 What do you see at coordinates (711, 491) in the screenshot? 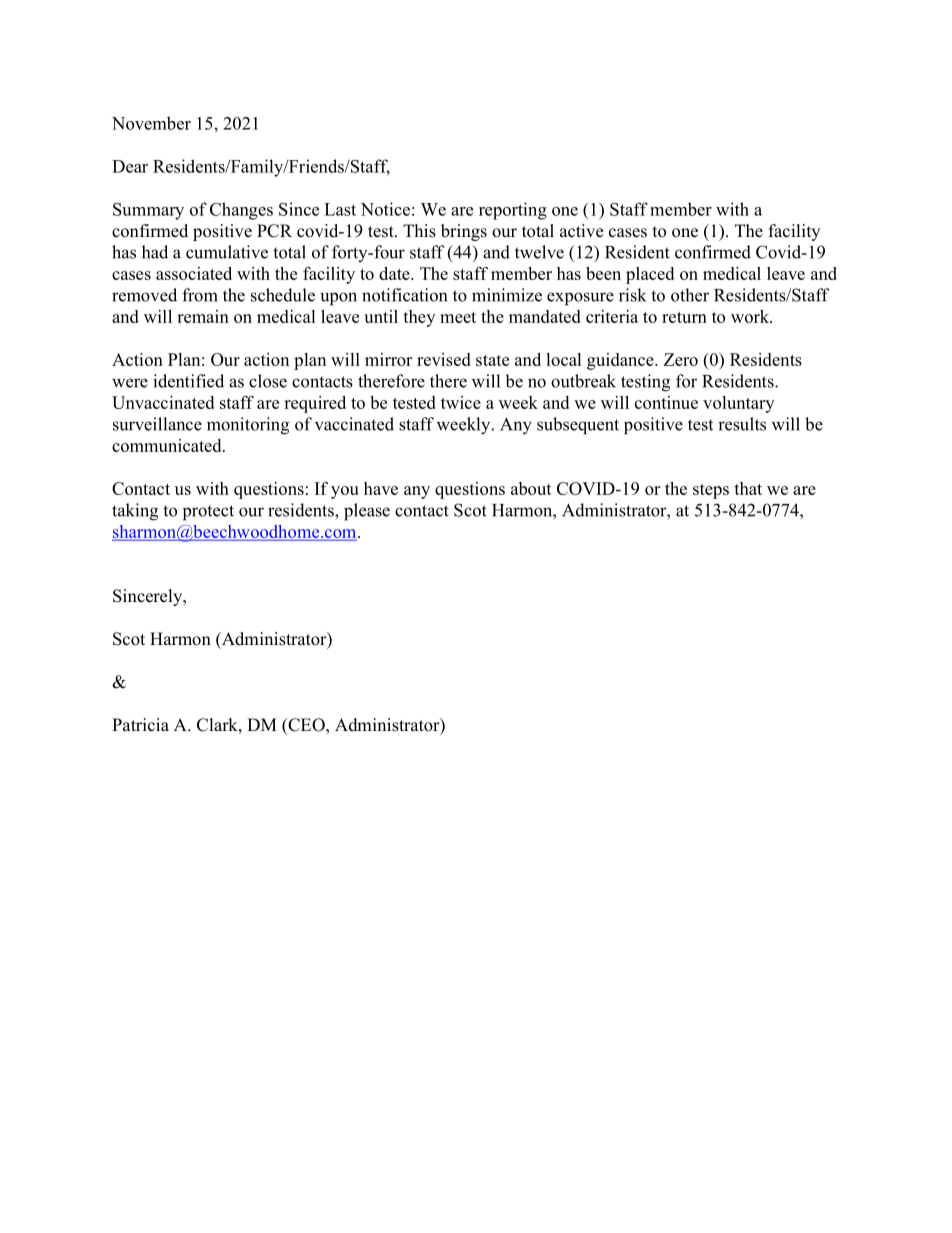
I see `steps` at bounding box center [711, 491].
